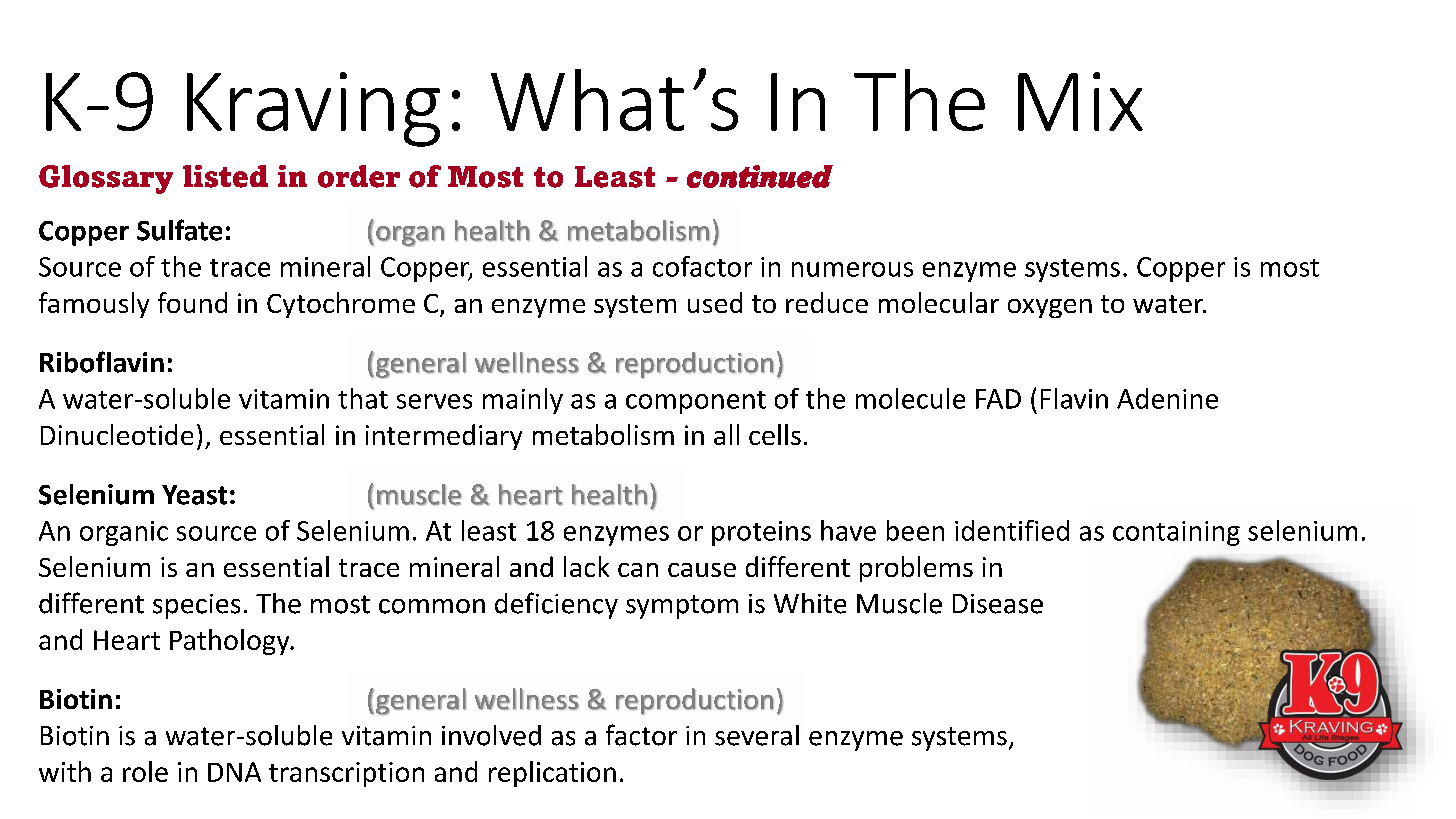  What do you see at coordinates (117, 434) in the screenshot?
I see `Dinucleotide` at bounding box center [117, 434].
